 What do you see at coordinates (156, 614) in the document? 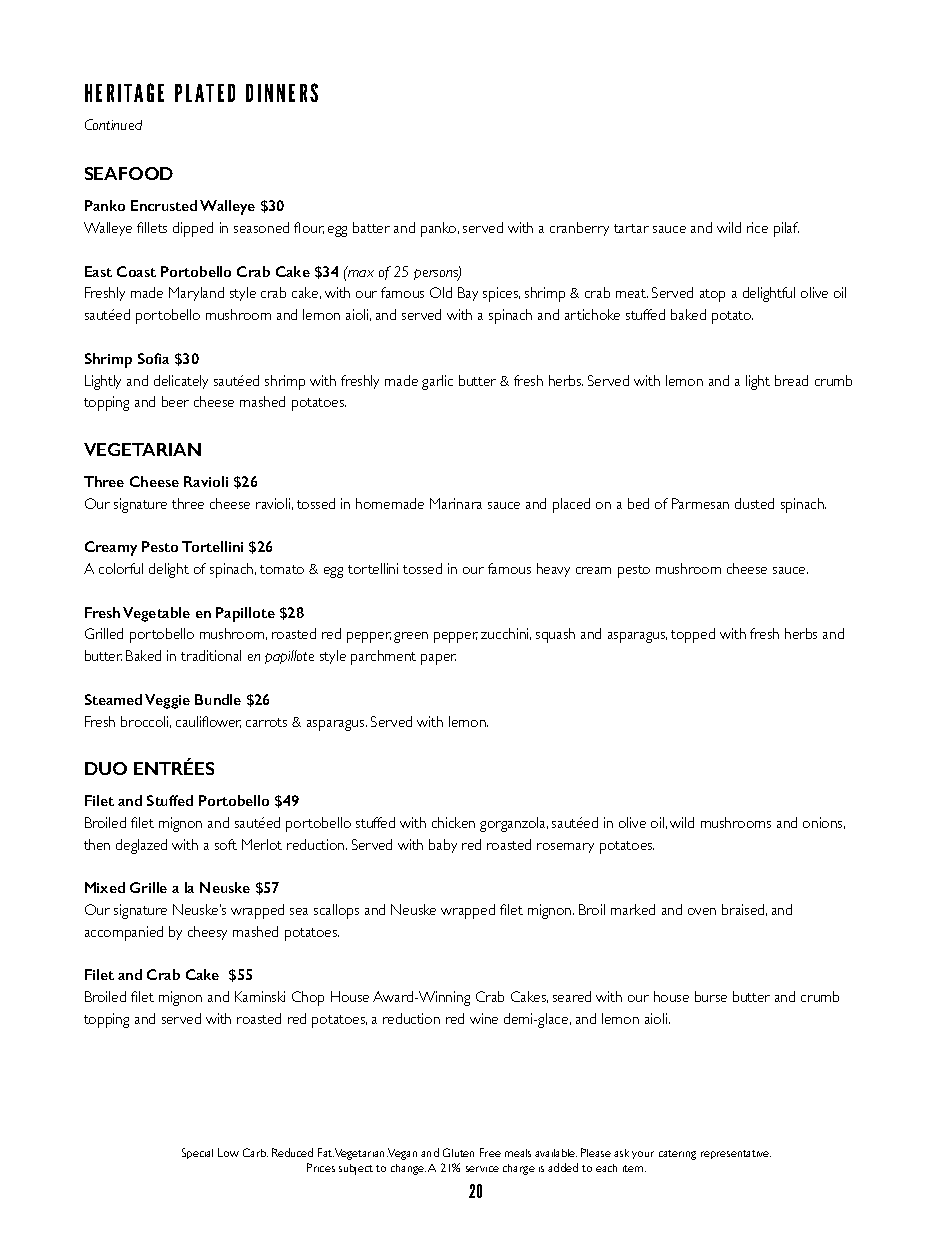
I see `Vegetable` at bounding box center [156, 614].
